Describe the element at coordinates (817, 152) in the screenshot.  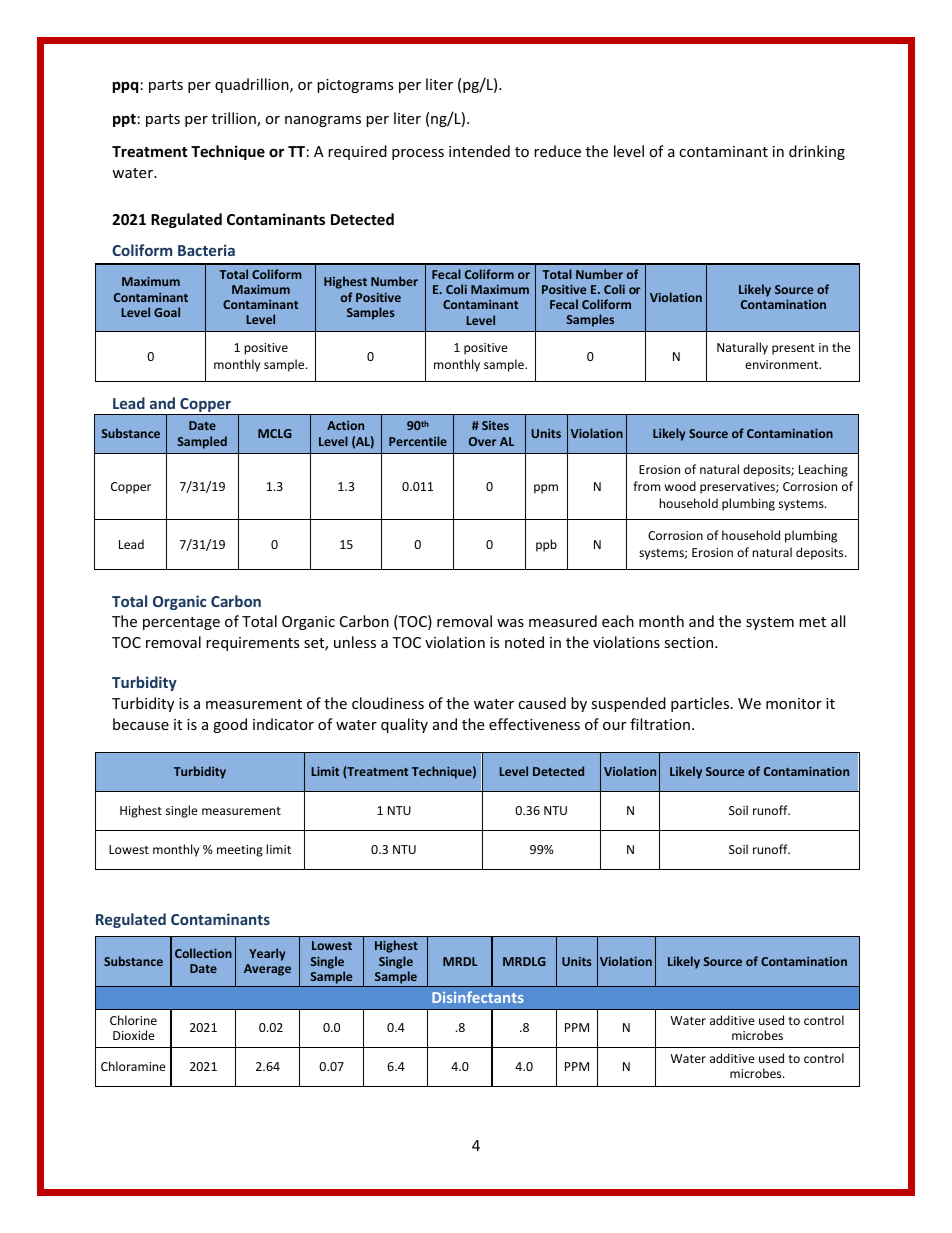
I see `drinking` at that location.
